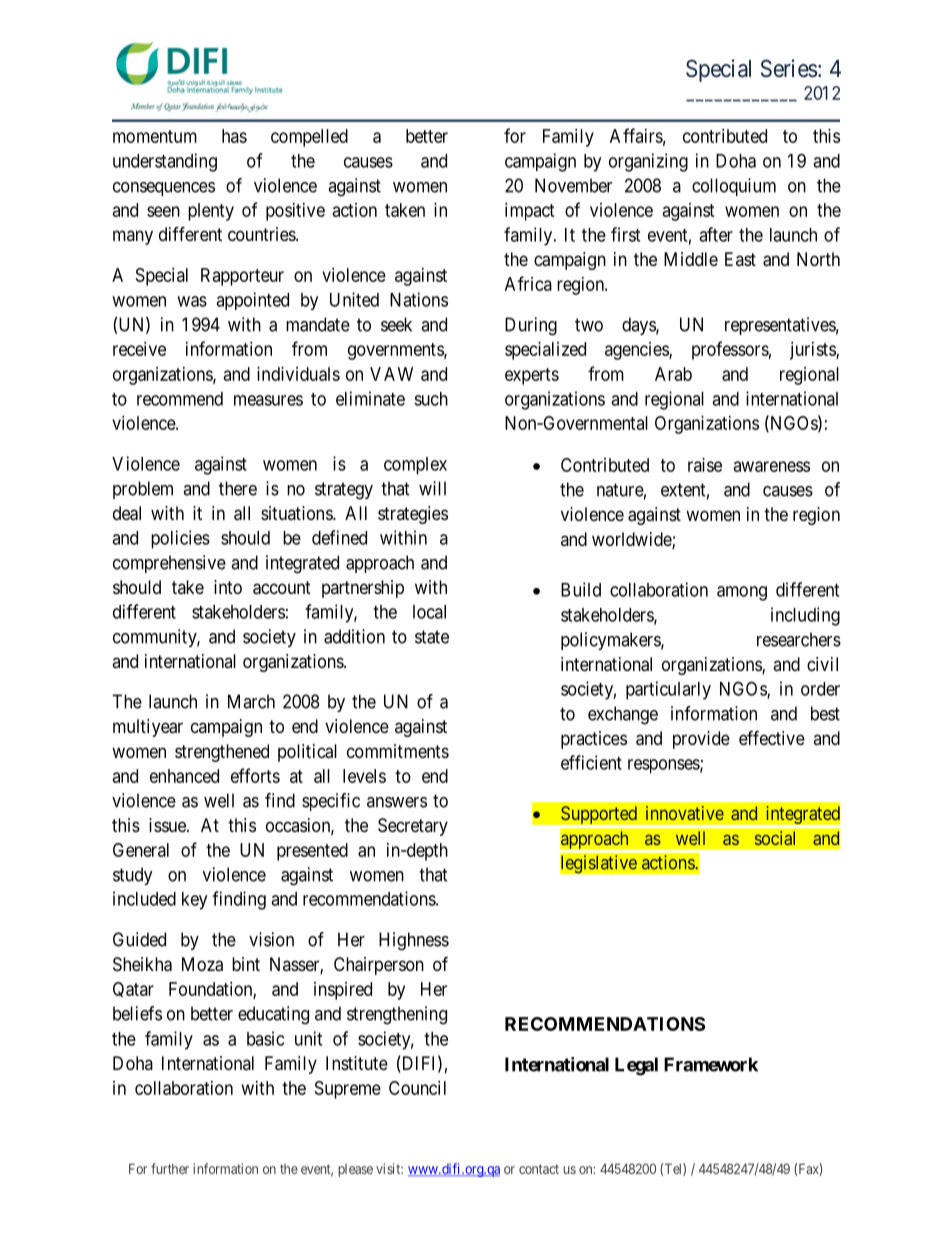 This page has height=1233, width=952. What do you see at coordinates (685, 813) in the page?
I see `innovative` at bounding box center [685, 813].
